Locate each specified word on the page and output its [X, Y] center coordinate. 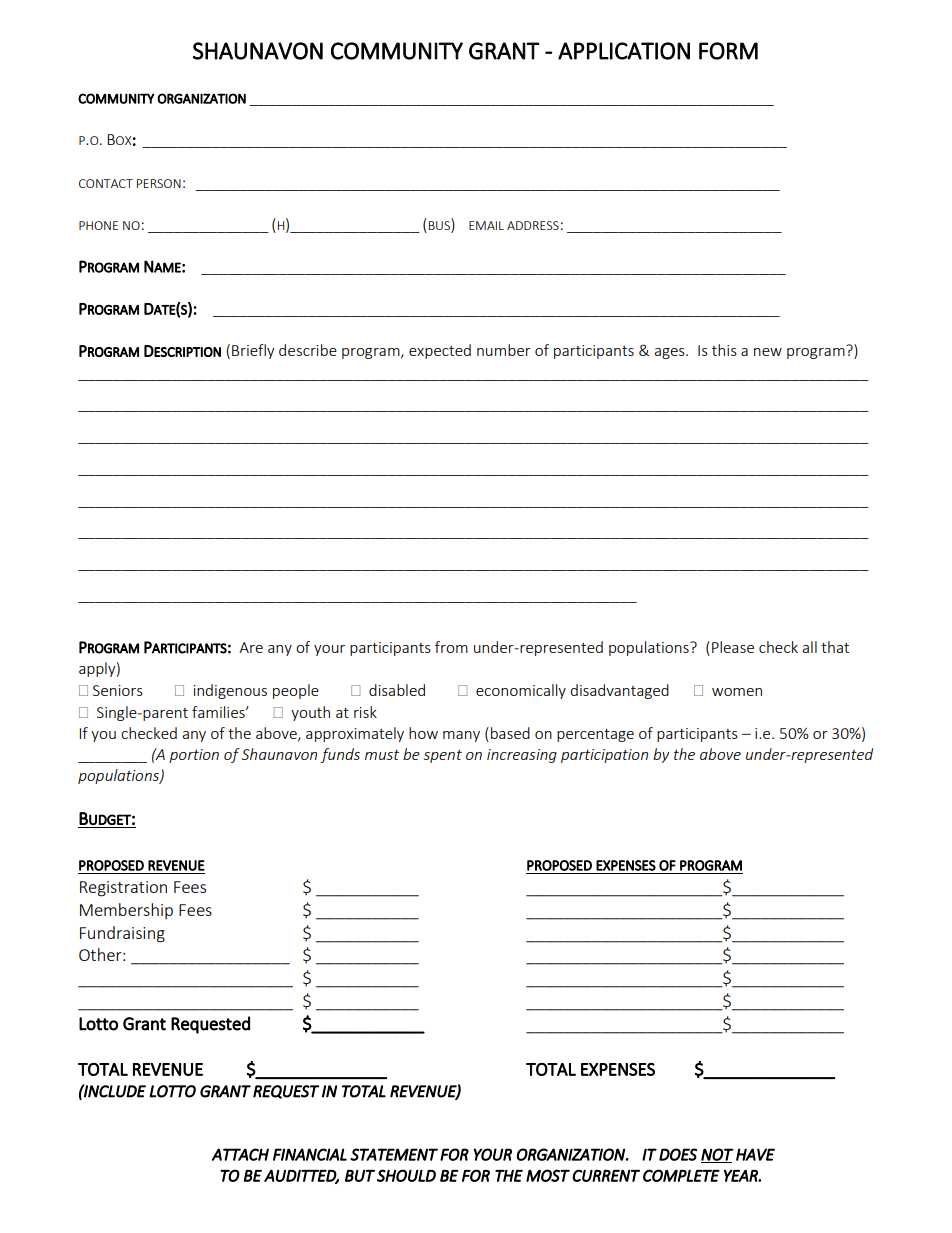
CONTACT [106, 183]
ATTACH [240, 1154]
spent [443, 756]
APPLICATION [624, 51]
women [737, 692]
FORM [728, 51]
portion [194, 756]
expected [440, 351]
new [768, 352]
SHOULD [406, 1175]
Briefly [253, 351]
